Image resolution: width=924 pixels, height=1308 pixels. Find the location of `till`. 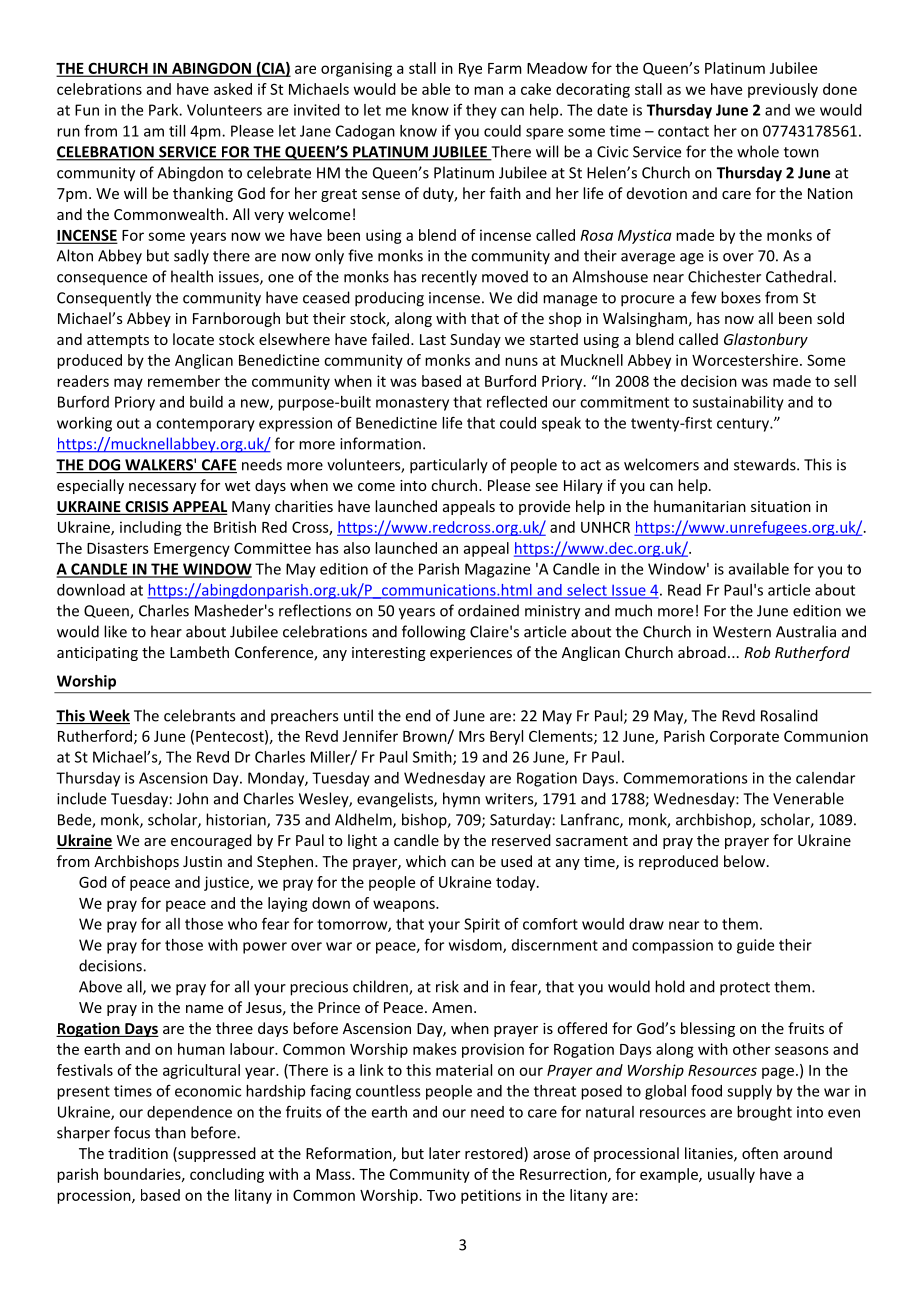

till is located at coordinates (177, 131).
